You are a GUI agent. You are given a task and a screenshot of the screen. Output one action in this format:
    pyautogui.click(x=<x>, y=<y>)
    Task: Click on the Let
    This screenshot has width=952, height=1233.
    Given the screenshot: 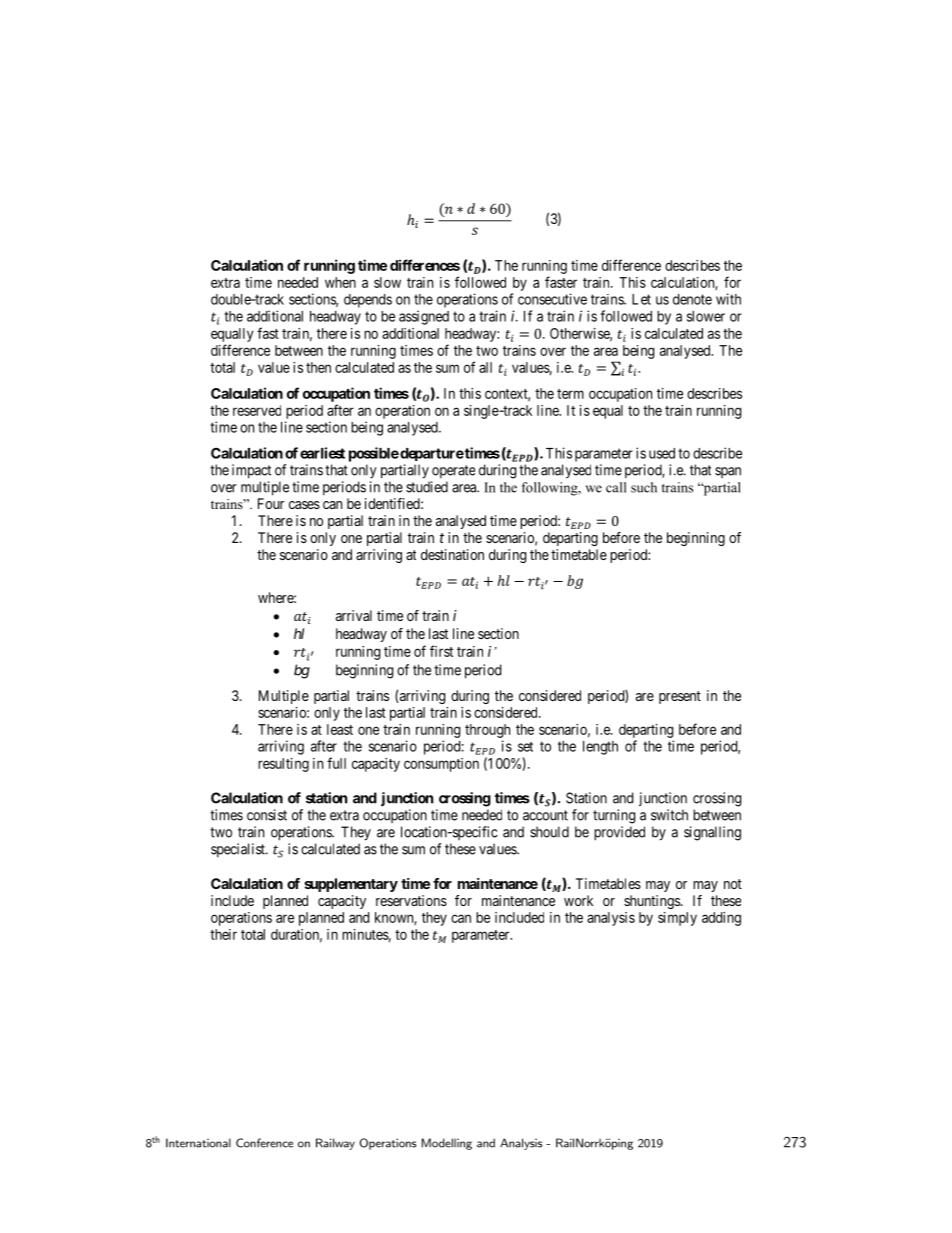 What is the action you would take?
    pyautogui.click(x=641, y=299)
